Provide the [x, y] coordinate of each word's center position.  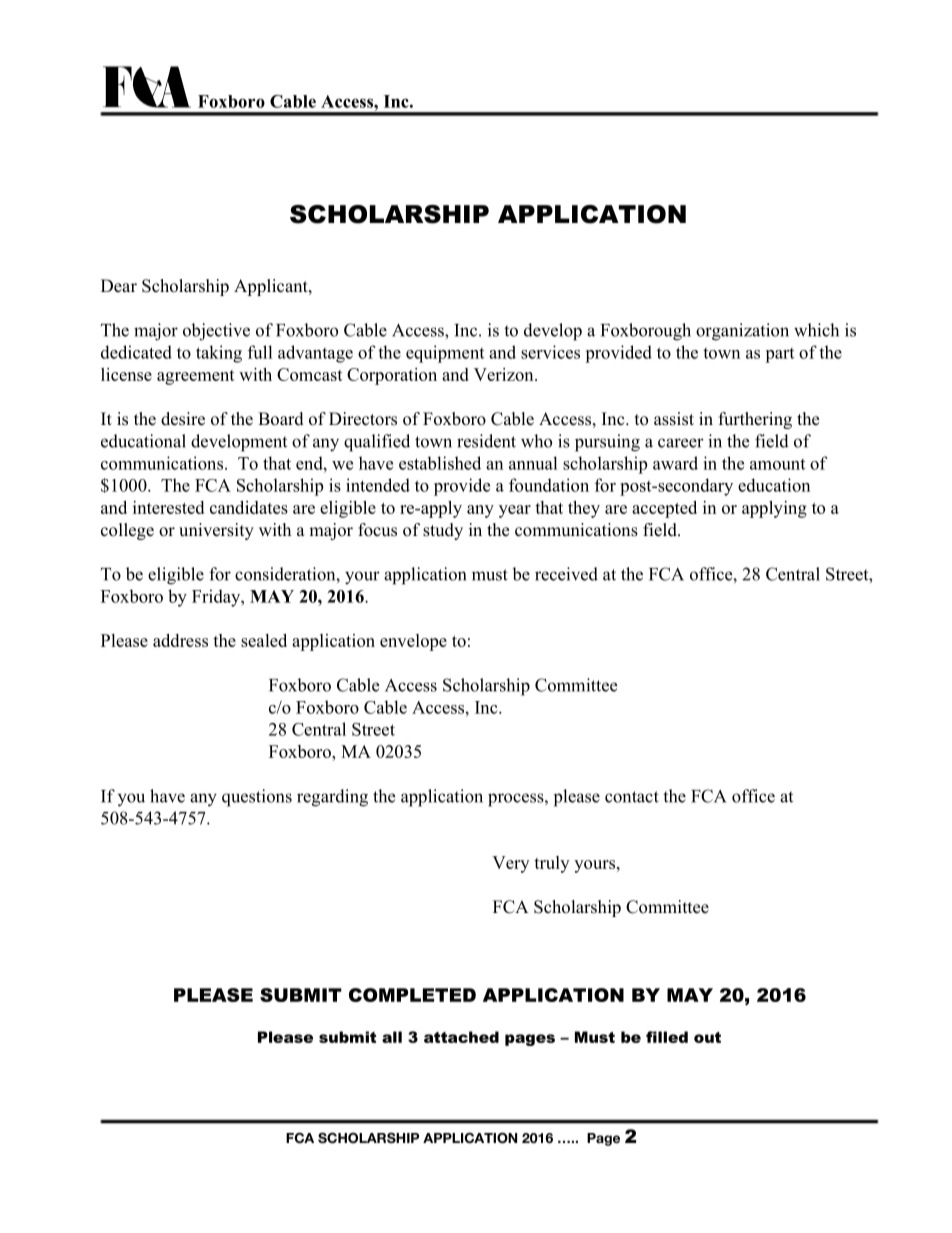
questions [257, 798]
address [180, 640]
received [566, 574]
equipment [445, 354]
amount [777, 464]
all [392, 1037]
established [440, 463]
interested [168, 507]
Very [510, 864]
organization [742, 332]
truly [551, 864]
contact [632, 797]
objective [216, 332]
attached [461, 1037]
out [707, 1037]
